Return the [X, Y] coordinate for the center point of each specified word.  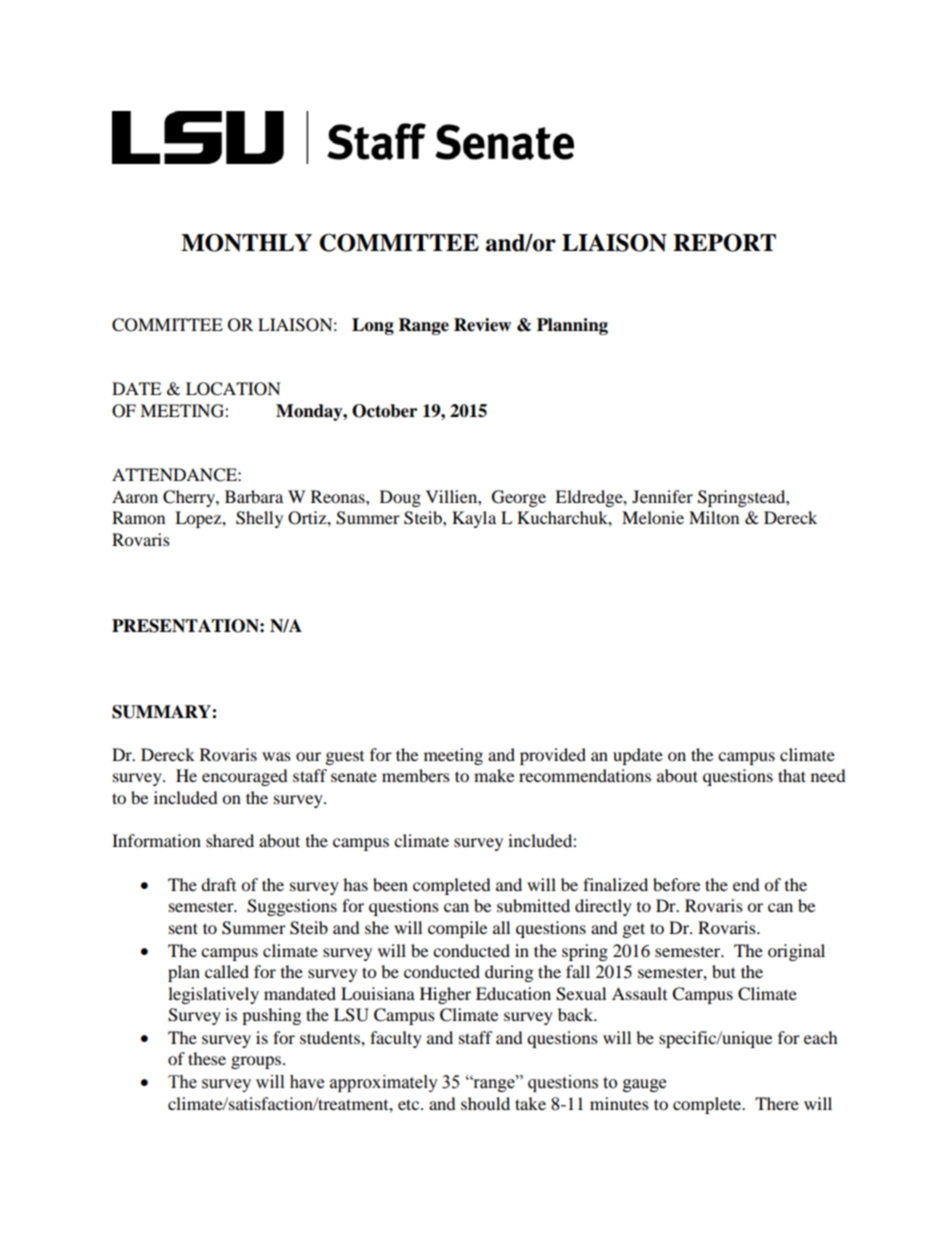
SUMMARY [162, 712]
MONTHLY [246, 243]
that [792, 775]
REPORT [724, 243]
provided [553, 756]
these [207, 1058]
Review [482, 325]
